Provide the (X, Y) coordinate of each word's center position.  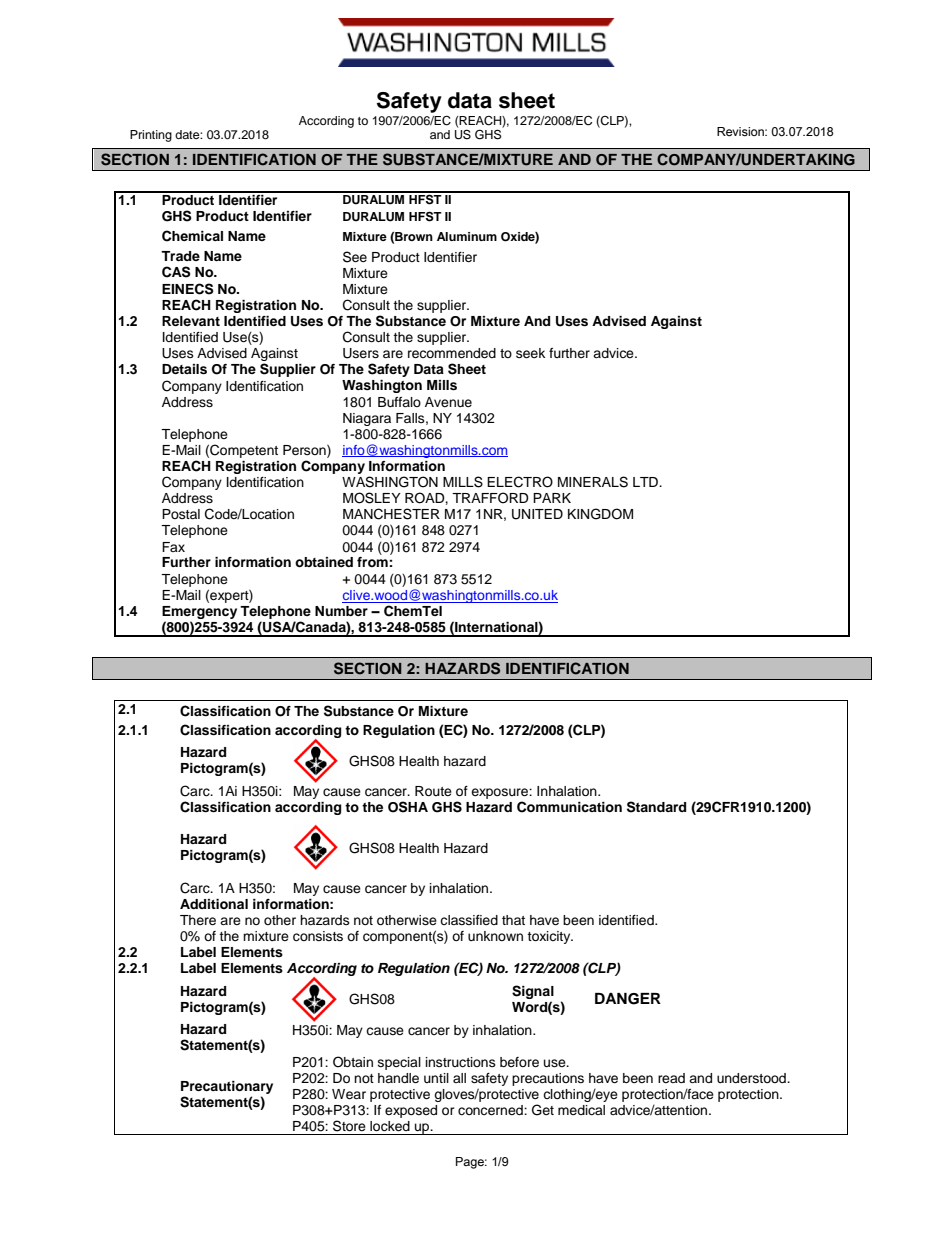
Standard (656, 807)
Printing (151, 136)
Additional (214, 904)
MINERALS (593, 482)
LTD (646, 482)
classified (469, 920)
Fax (173, 547)
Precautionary (227, 1087)
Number (341, 611)
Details (184, 369)
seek (530, 353)
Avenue (448, 402)
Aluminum (467, 236)
